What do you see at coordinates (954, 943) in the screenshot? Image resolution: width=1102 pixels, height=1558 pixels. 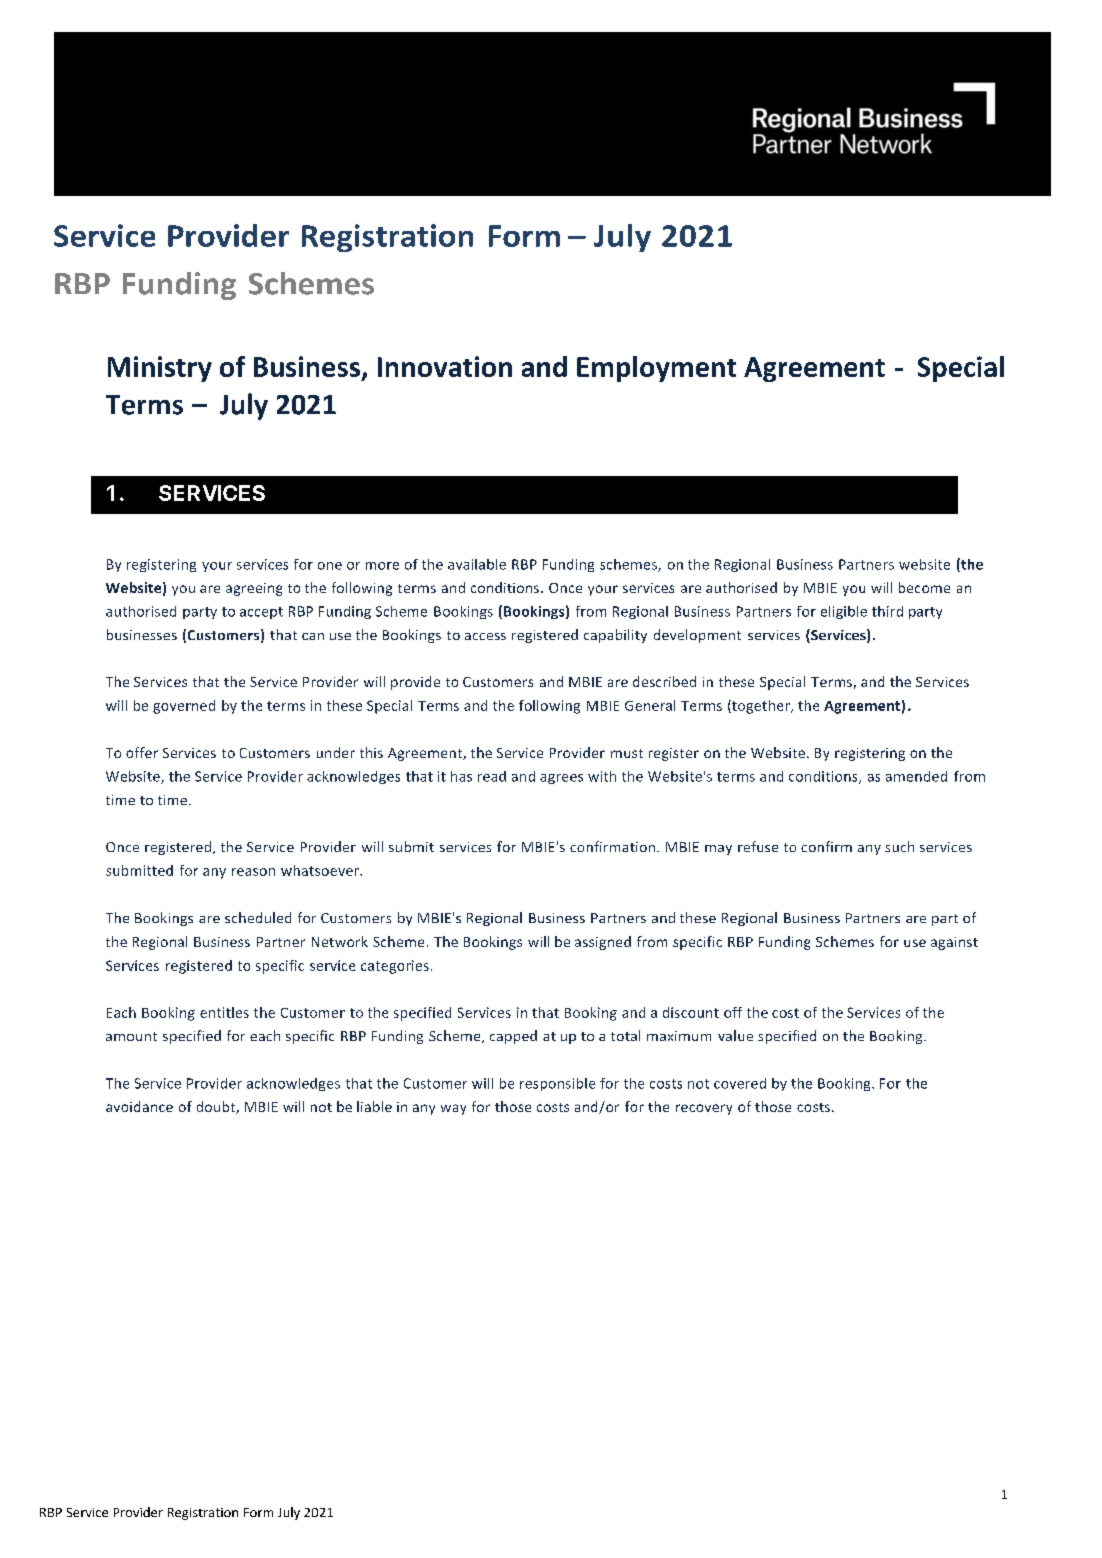 I see `against` at bounding box center [954, 943].
